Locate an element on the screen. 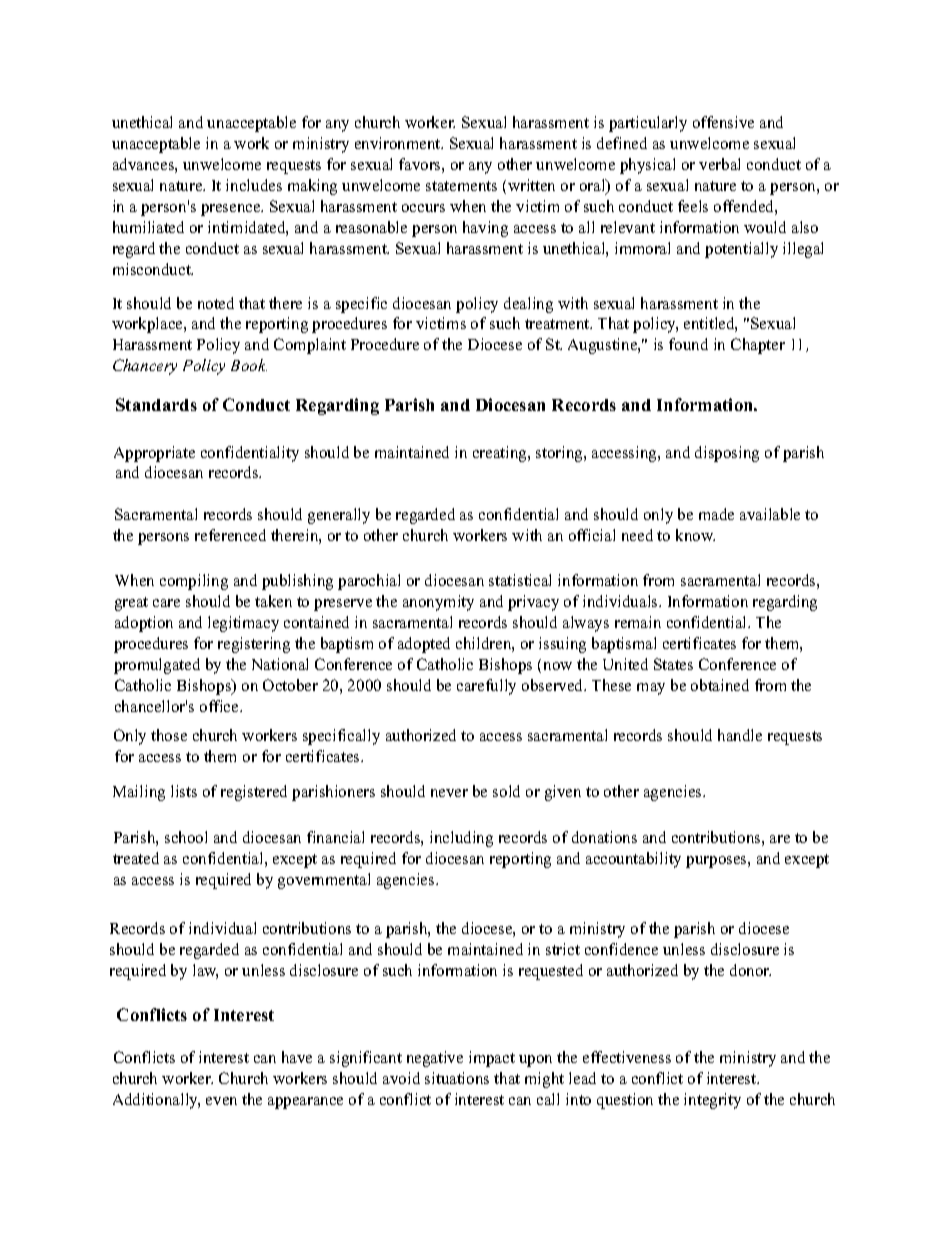 Image resolution: width=952 pixels, height=1233 pixels. verbal is located at coordinates (719, 164).
